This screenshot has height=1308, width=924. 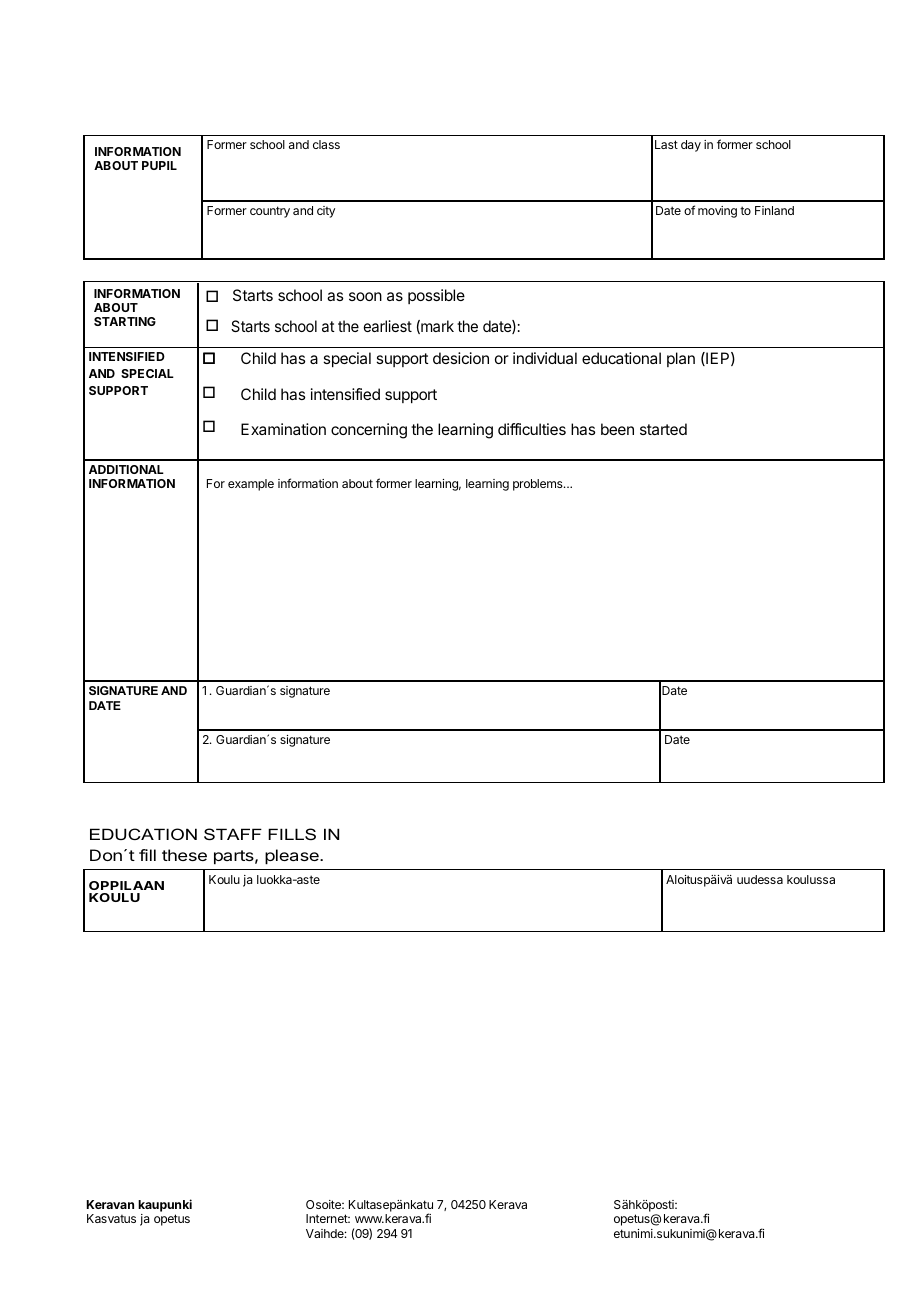 I want to click on STAFF, so click(x=233, y=834).
